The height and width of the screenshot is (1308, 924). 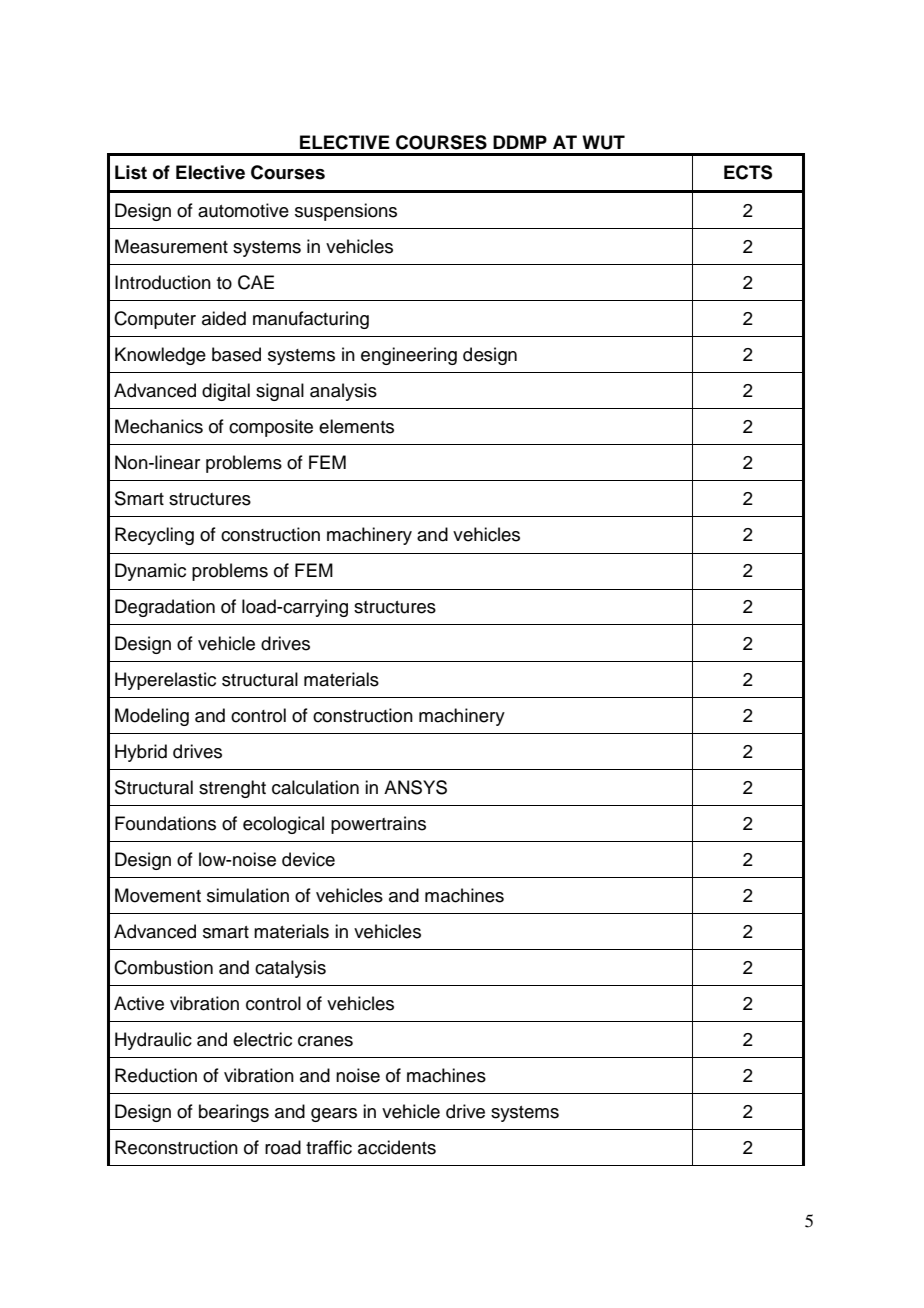 What do you see at coordinates (243, 210) in the screenshot?
I see `automotive` at bounding box center [243, 210].
